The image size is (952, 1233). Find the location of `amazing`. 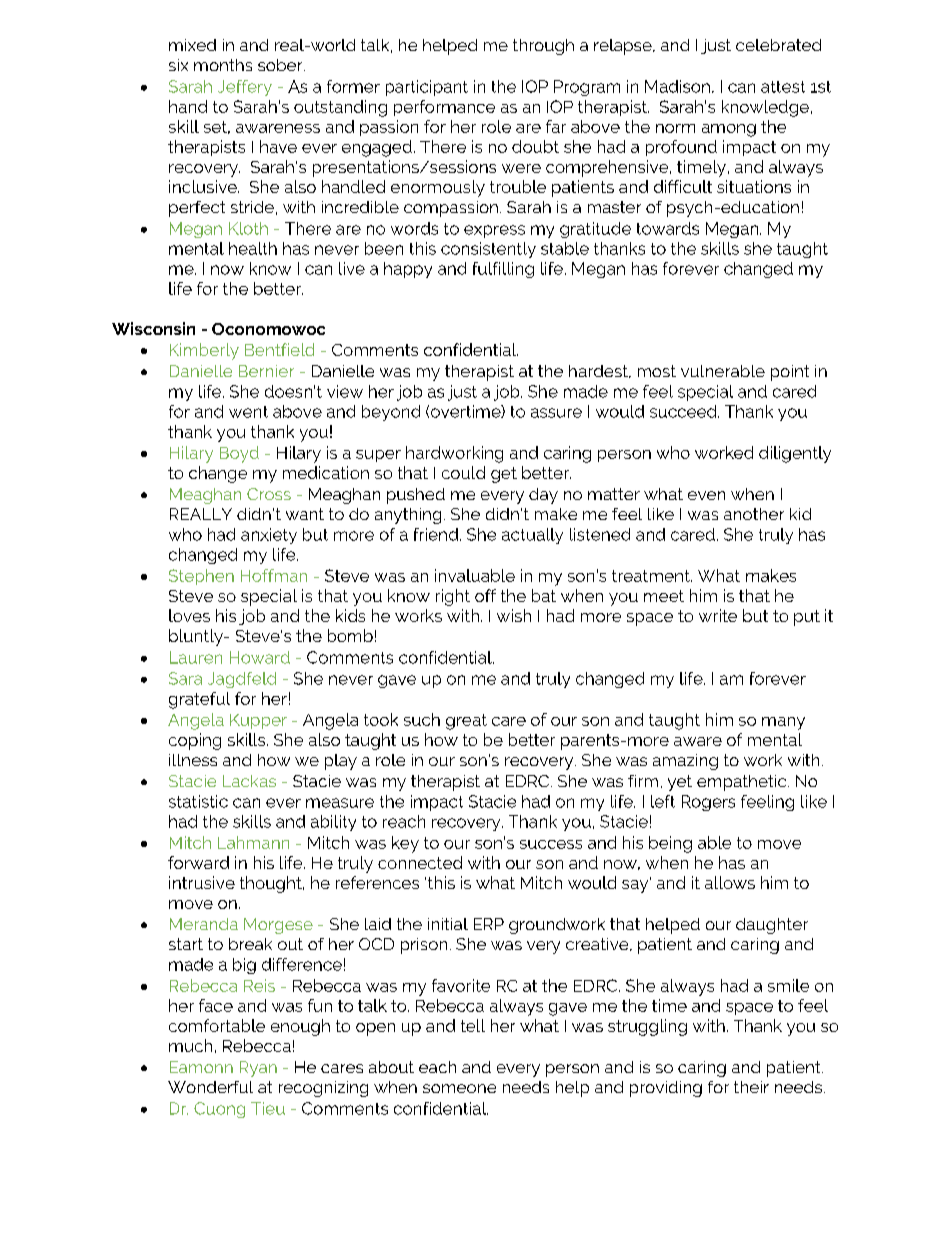

amazing is located at coordinates (685, 762).
